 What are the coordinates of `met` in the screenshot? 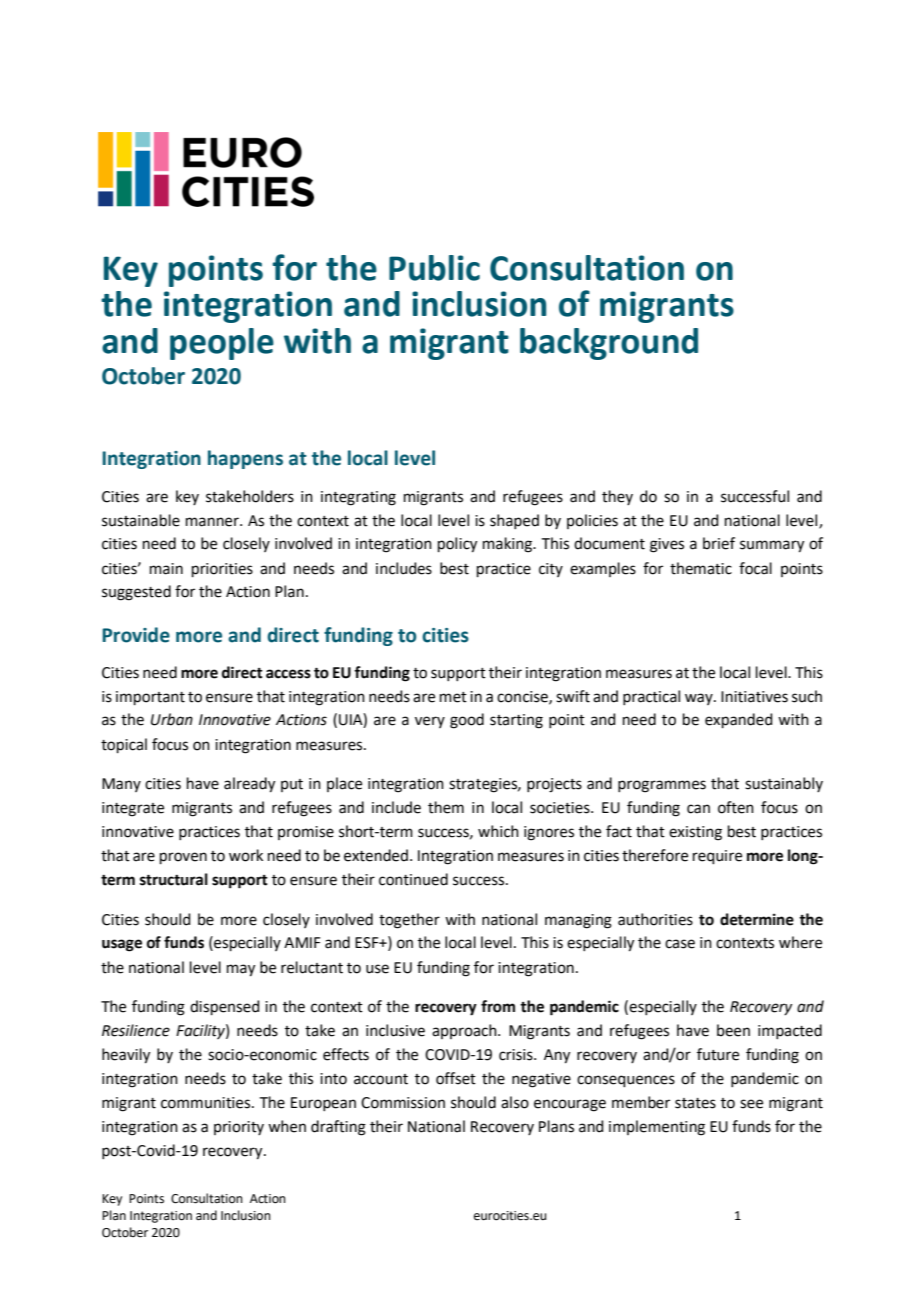 It's located at (453, 697).
